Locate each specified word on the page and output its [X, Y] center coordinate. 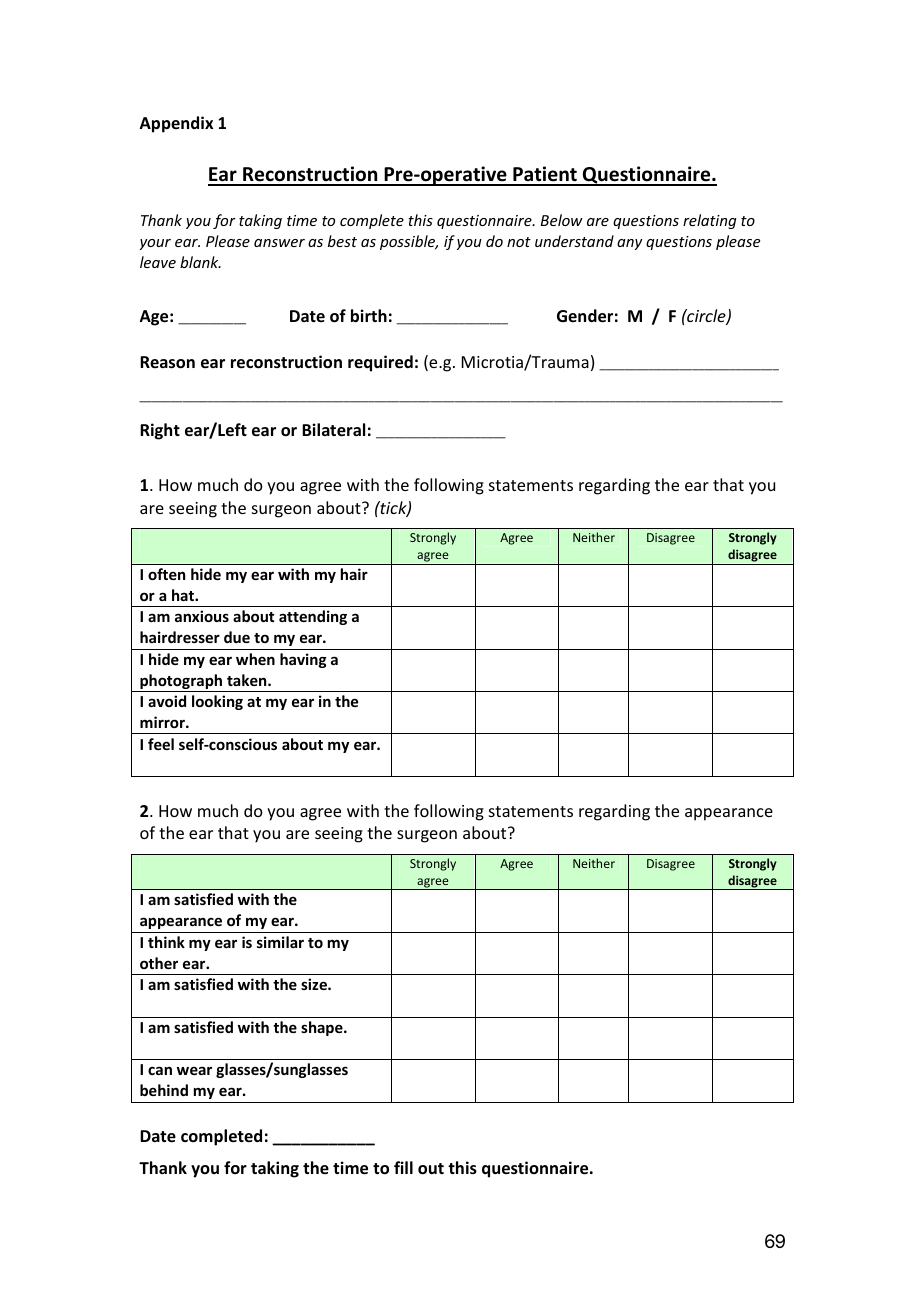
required [380, 363]
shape [323, 1028]
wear [194, 1070]
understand [574, 241]
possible [409, 242]
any [629, 244]
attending [313, 617]
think [166, 942]
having [303, 660]
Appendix [176, 124]
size [315, 984]
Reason [167, 362]
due [237, 637]
